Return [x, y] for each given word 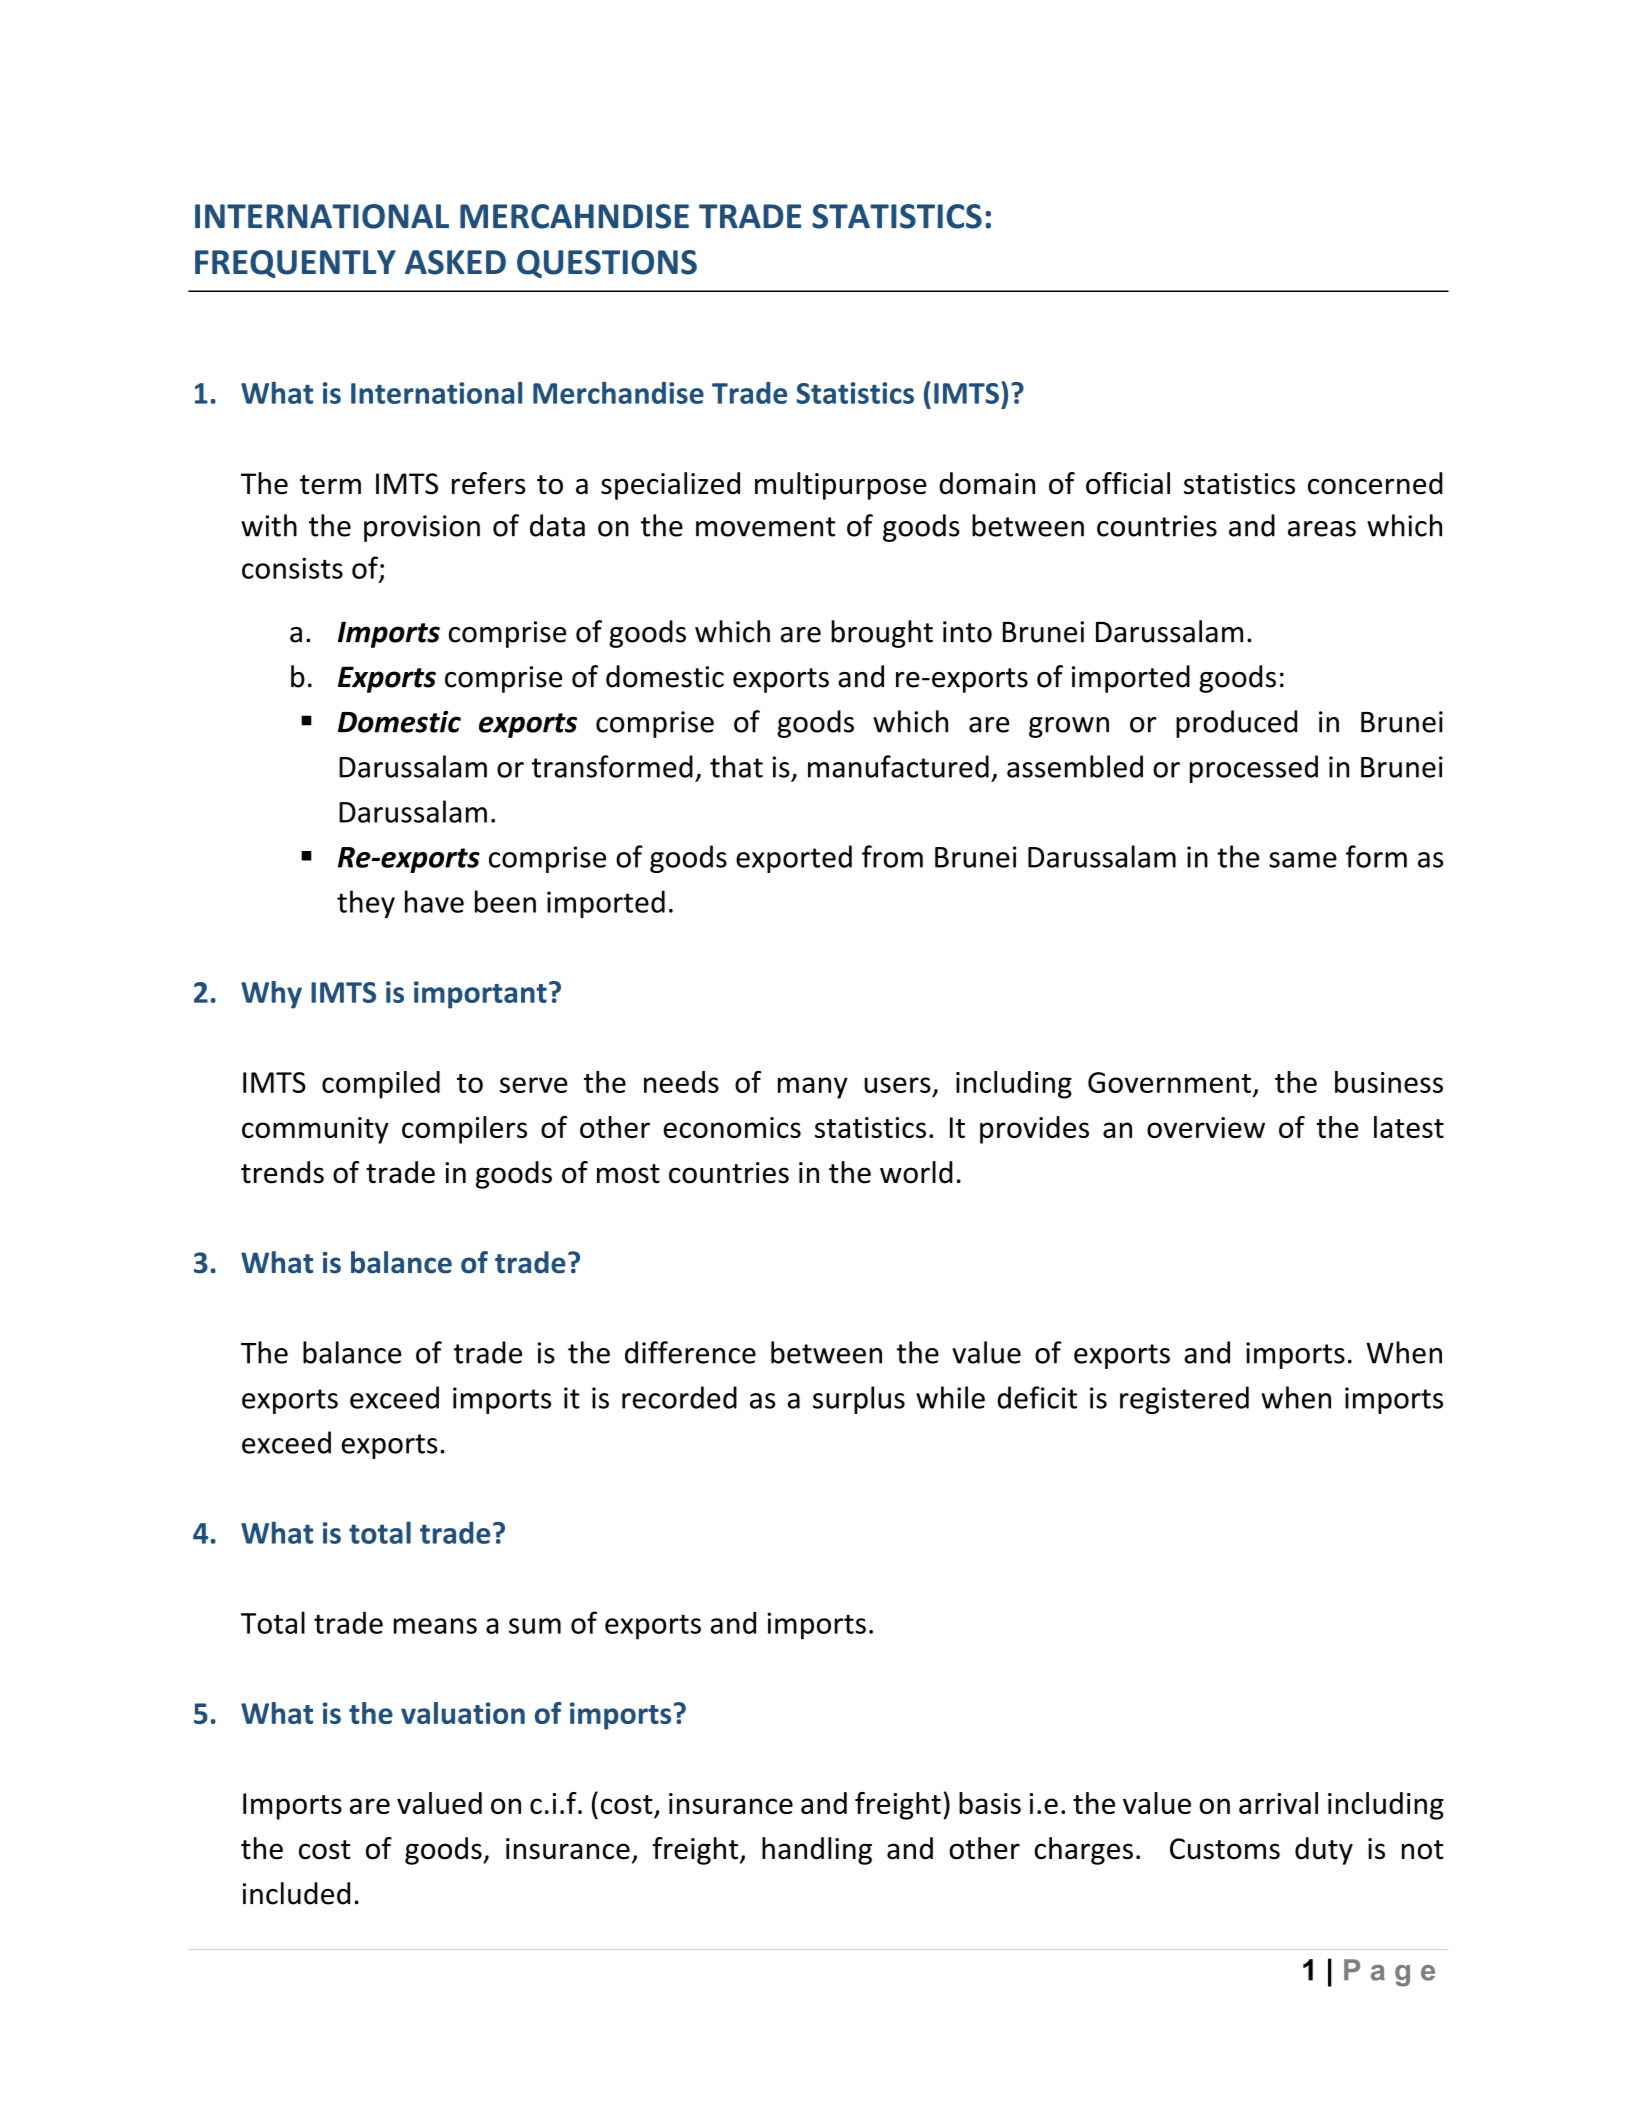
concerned [1375, 483]
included [296, 1893]
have [434, 901]
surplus [859, 1400]
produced [1236, 724]
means [435, 1626]
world [916, 1172]
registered [1184, 1400]
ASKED [455, 262]
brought [882, 634]
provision [422, 528]
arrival [1278, 1803]
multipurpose [841, 486]
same [1303, 860]
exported [794, 859]
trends [282, 1172]
